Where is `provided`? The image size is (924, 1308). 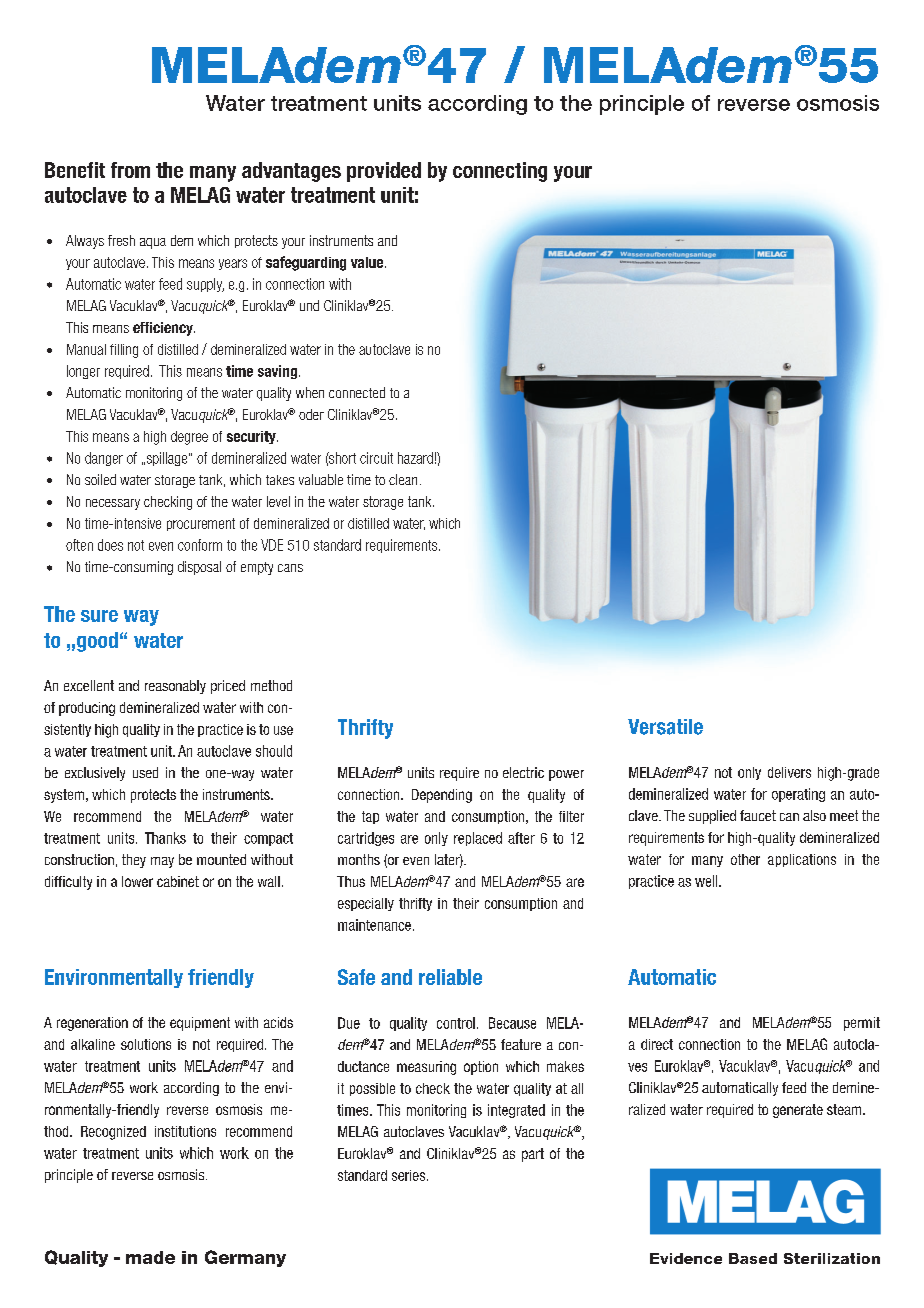 provided is located at coordinates (384, 172).
